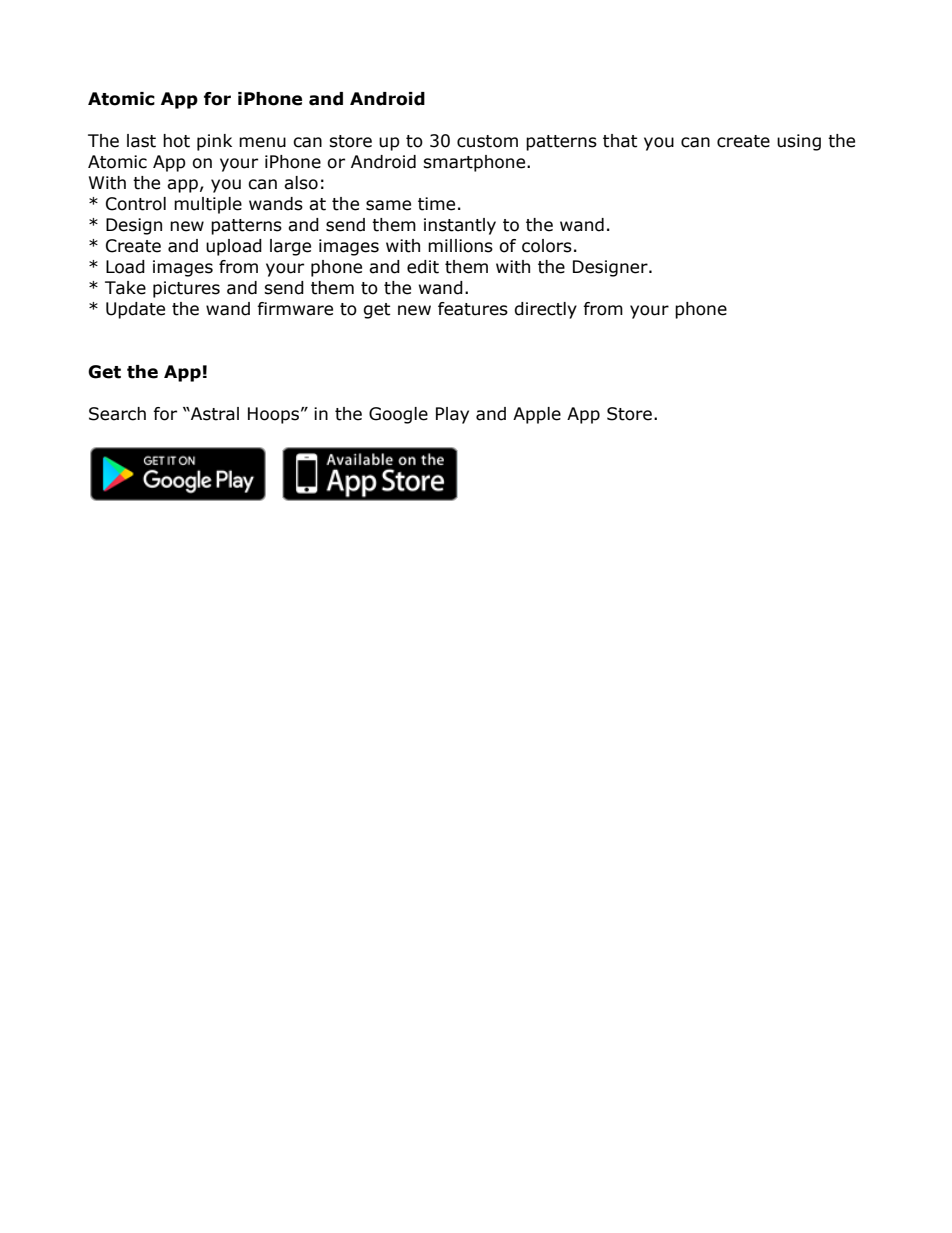 The image size is (952, 1233). Describe the element at coordinates (423, 267) in the screenshot. I see `edit` at that location.
